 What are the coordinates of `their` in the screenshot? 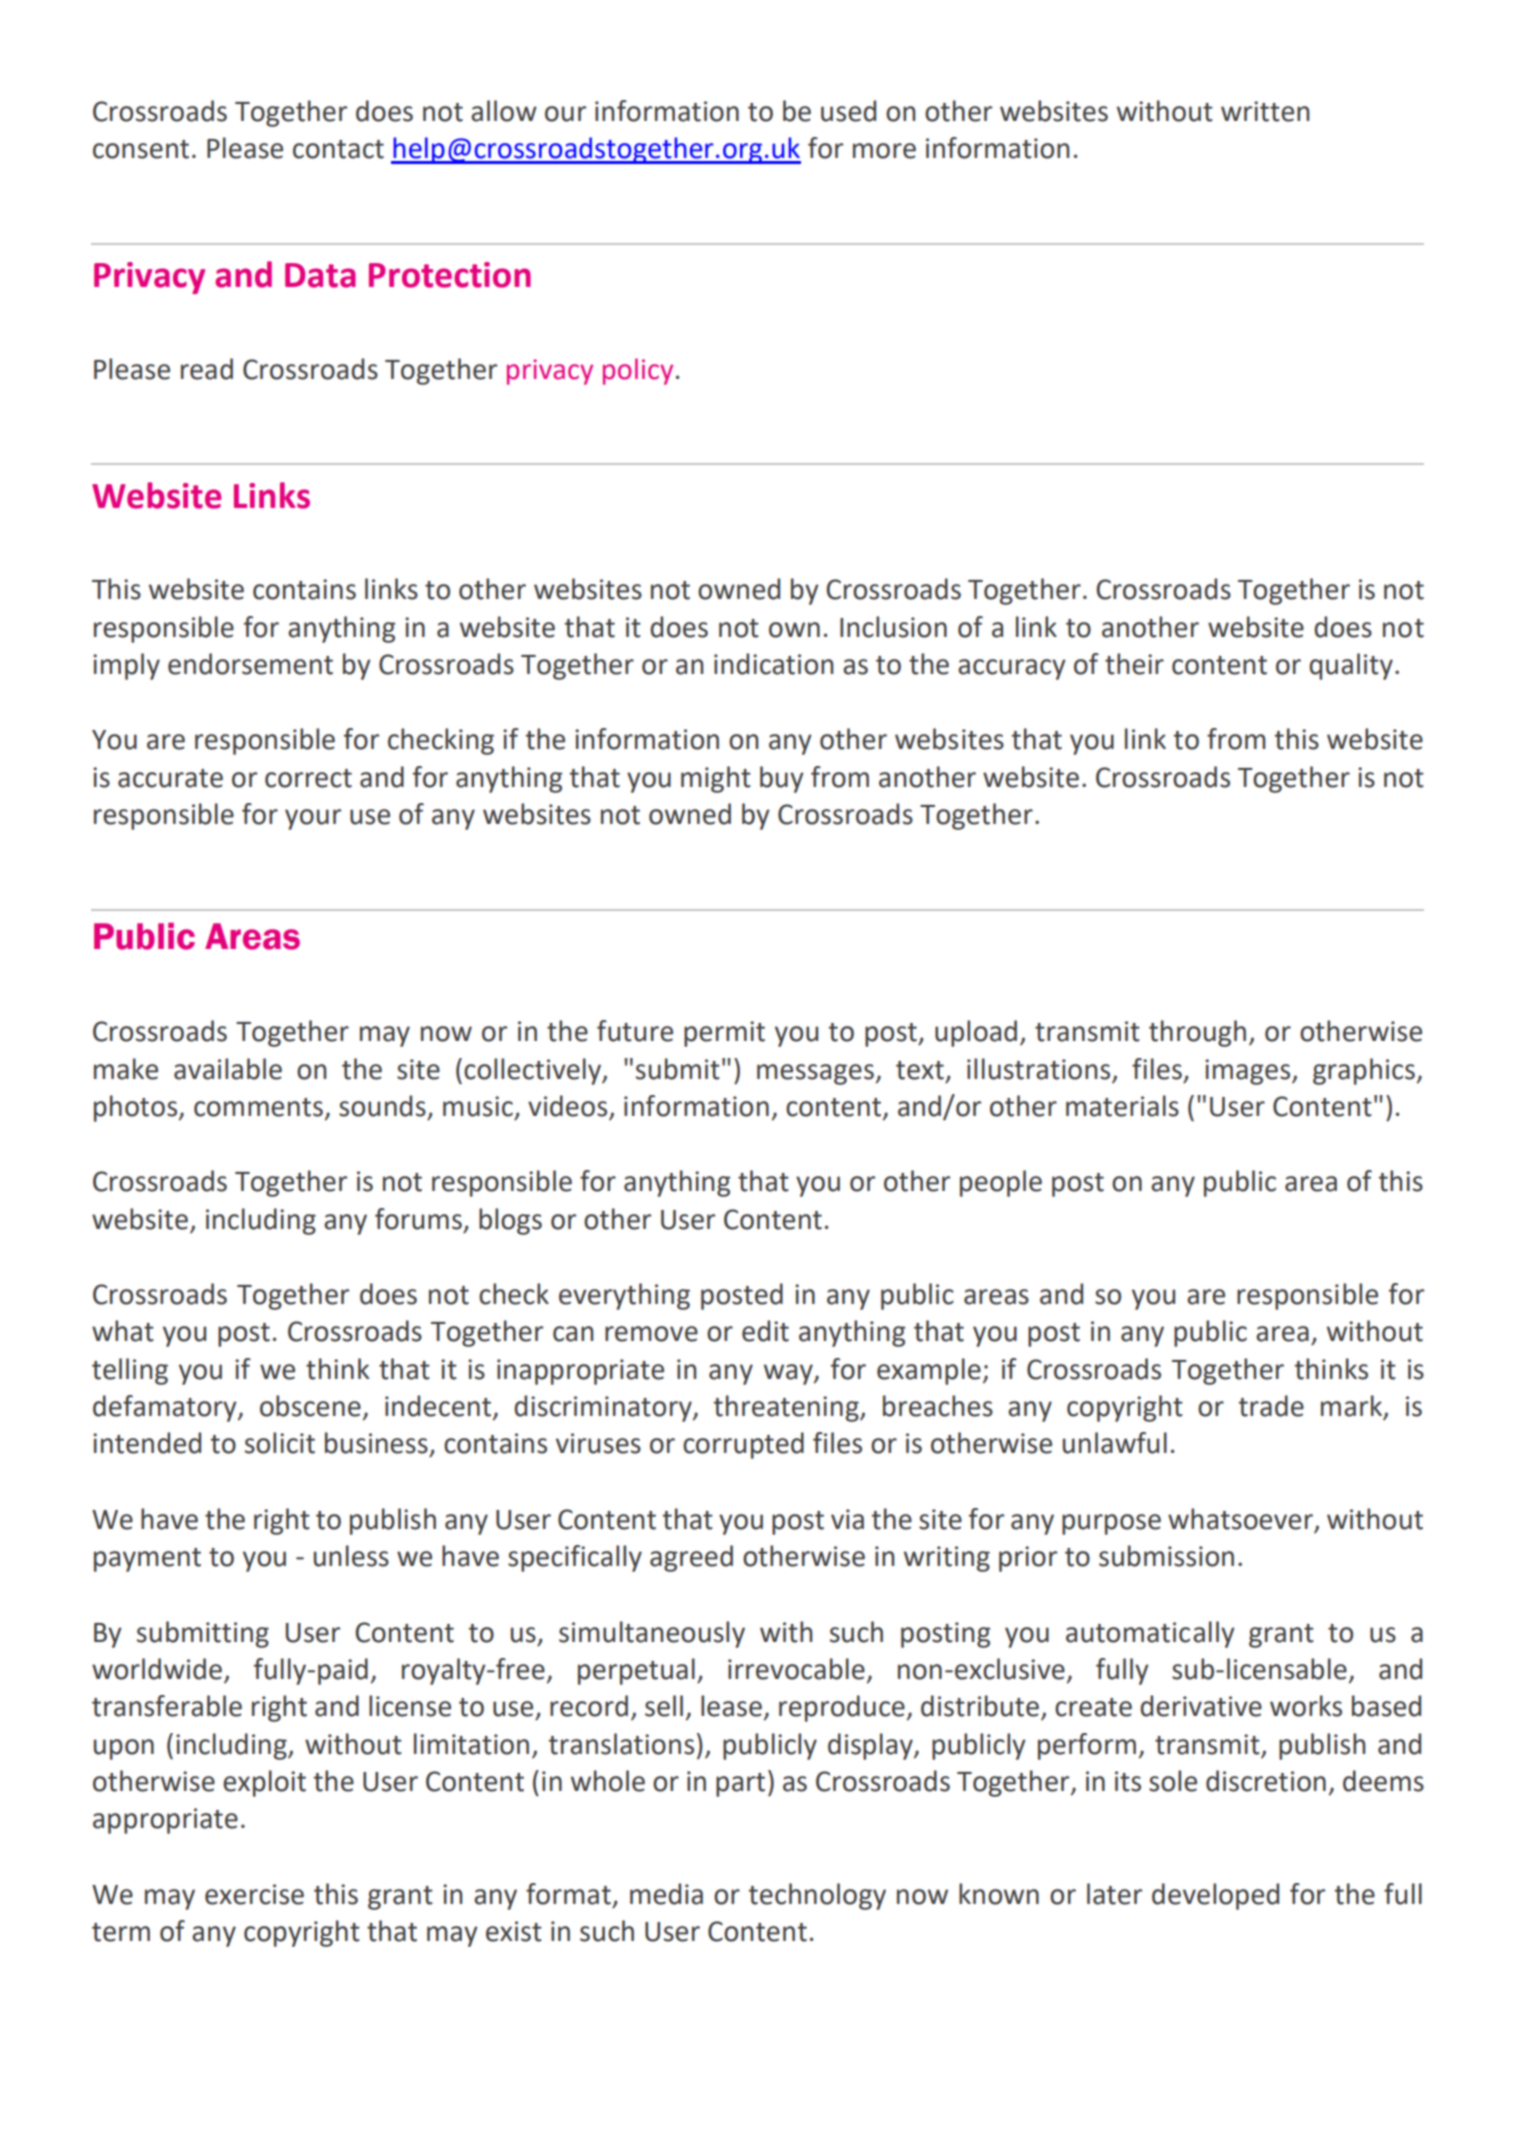 It's located at (1134, 664).
